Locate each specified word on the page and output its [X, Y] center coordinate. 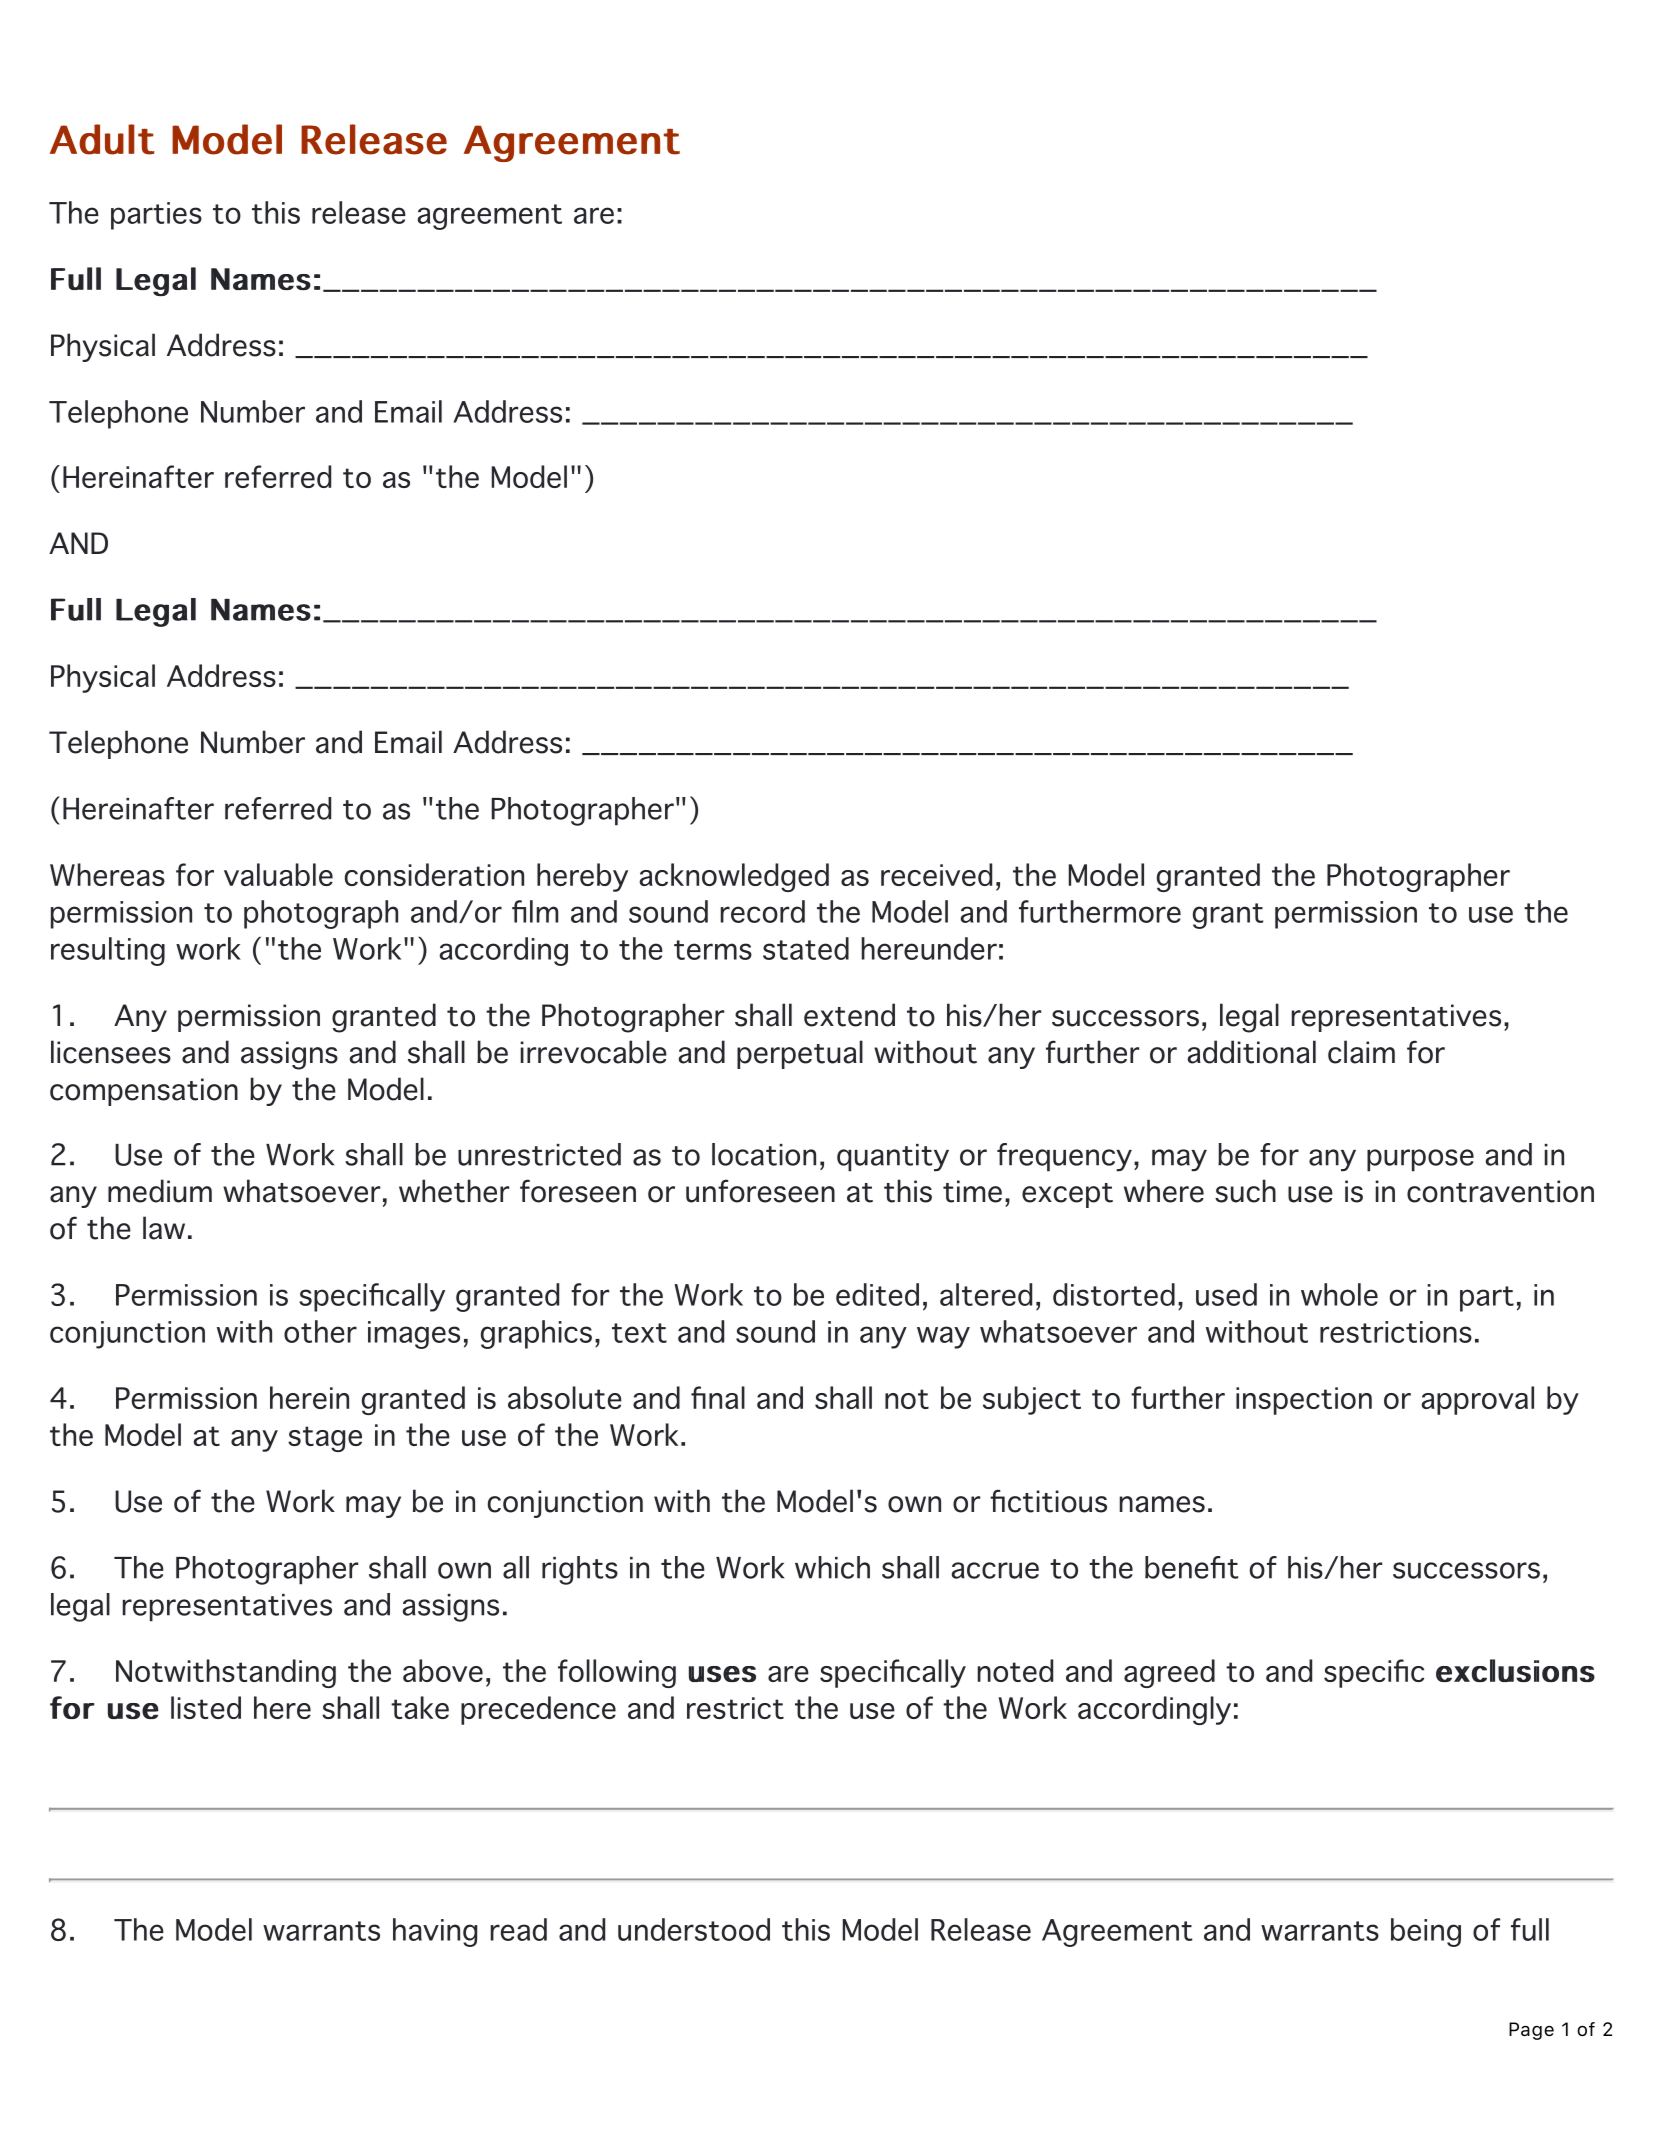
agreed [1169, 1673]
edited [877, 1294]
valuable [278, 874]
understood [694, 1929]
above [443, 1670]
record [763, 911]
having [435, 1932]
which [832, 1567]
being [1426, 1932]
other [320, 1331]
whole [1339, 1294]
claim [1361, 1052]
